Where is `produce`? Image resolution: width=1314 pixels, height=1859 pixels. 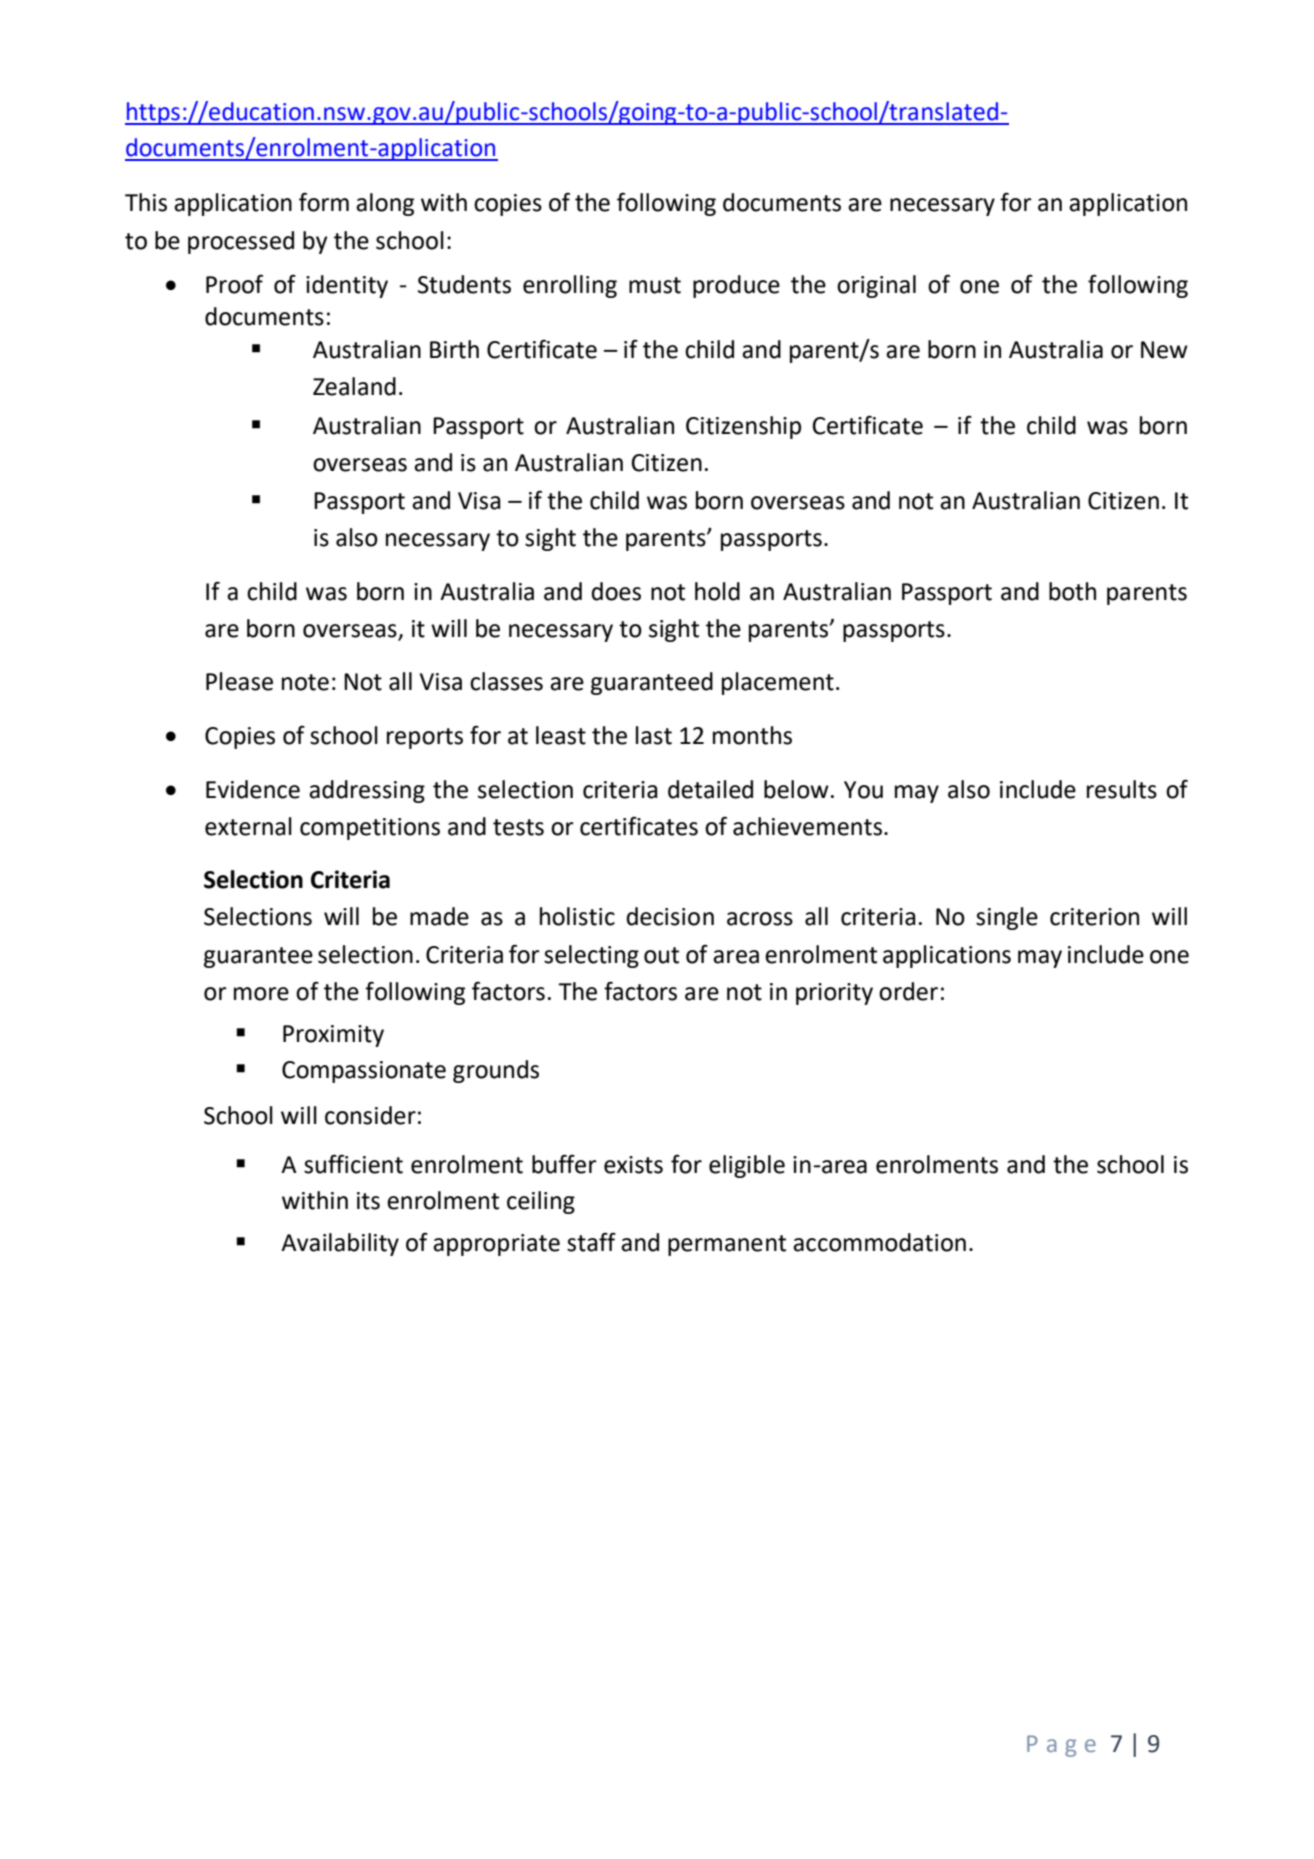 produce is located at coordinates (736, 286).
